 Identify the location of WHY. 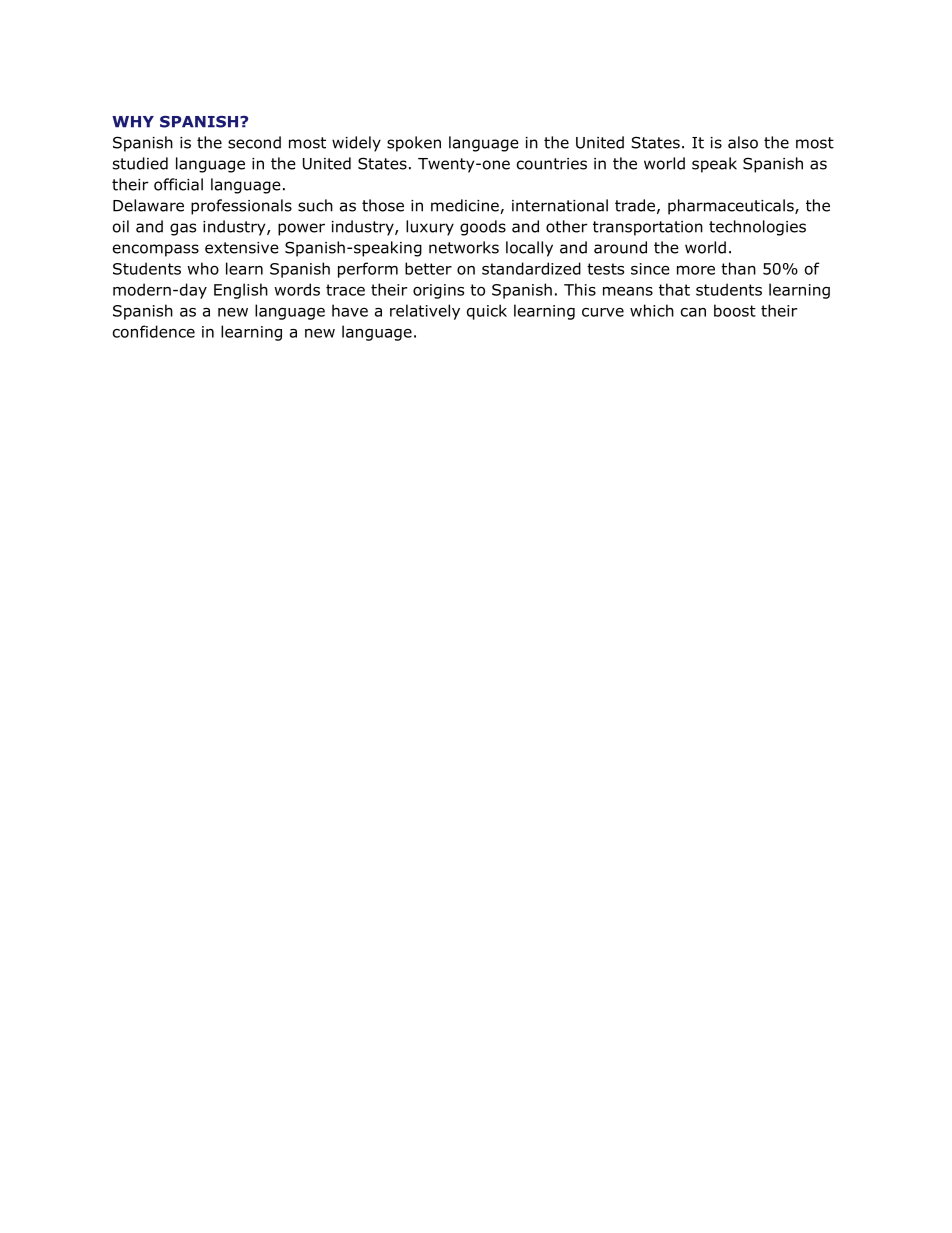
(133, 122).
